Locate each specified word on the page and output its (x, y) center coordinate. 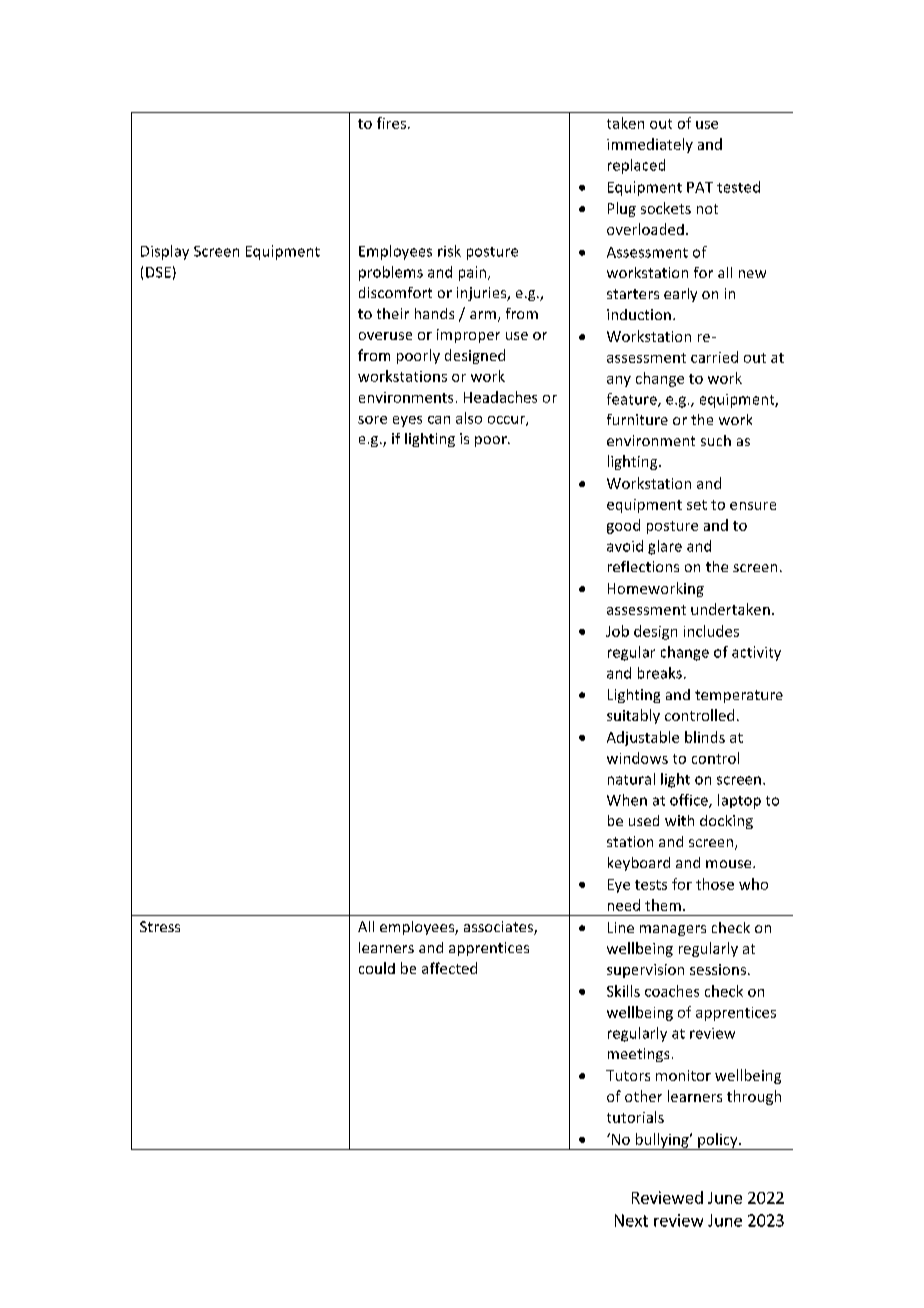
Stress (160, 926)
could (377, 968)
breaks (660, 673)
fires (391, 123)
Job (617, 631)
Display (165, 252)
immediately (650, 145)
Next (631, 1220)
